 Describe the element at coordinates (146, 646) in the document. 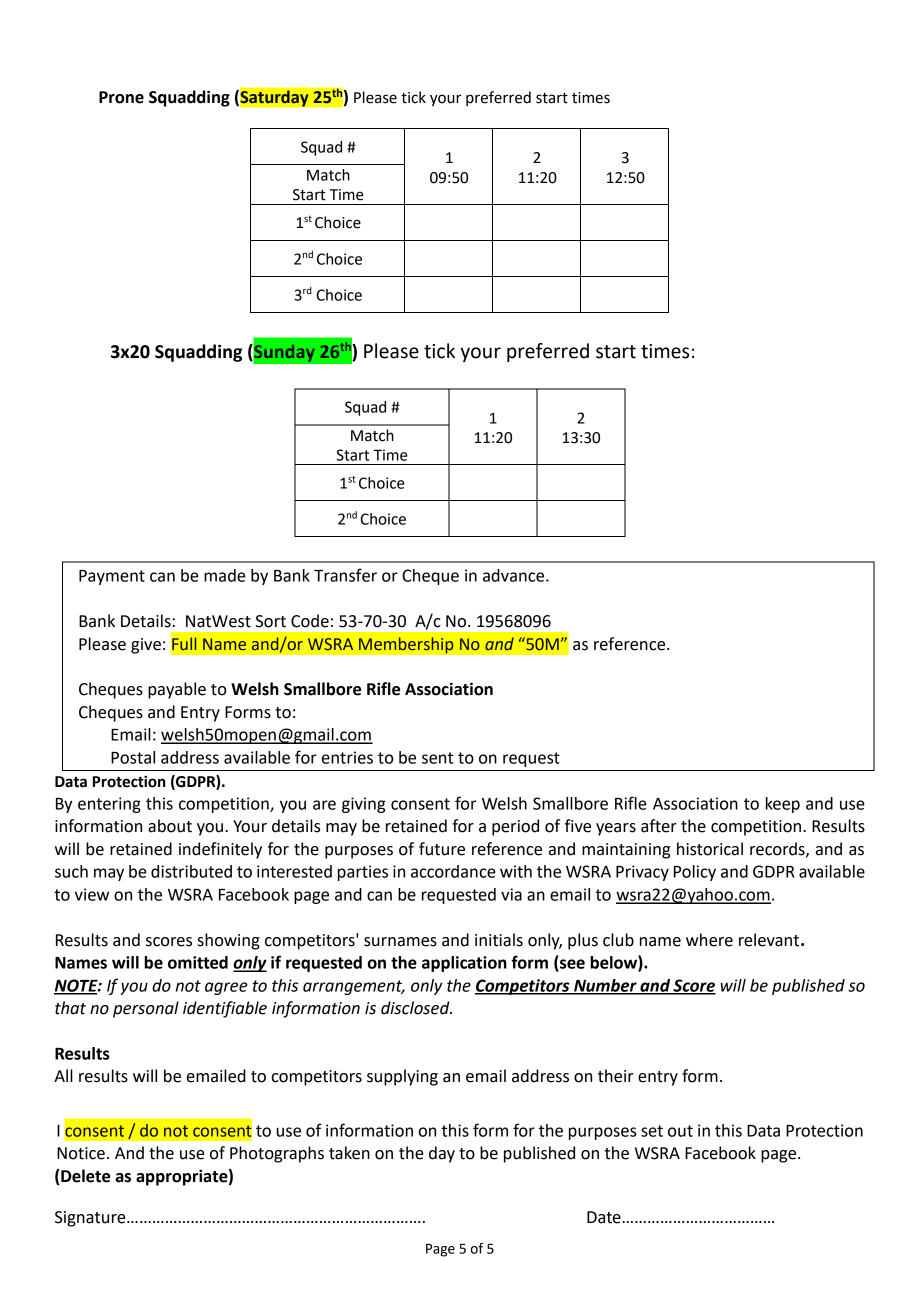

I see `give` at that location.
